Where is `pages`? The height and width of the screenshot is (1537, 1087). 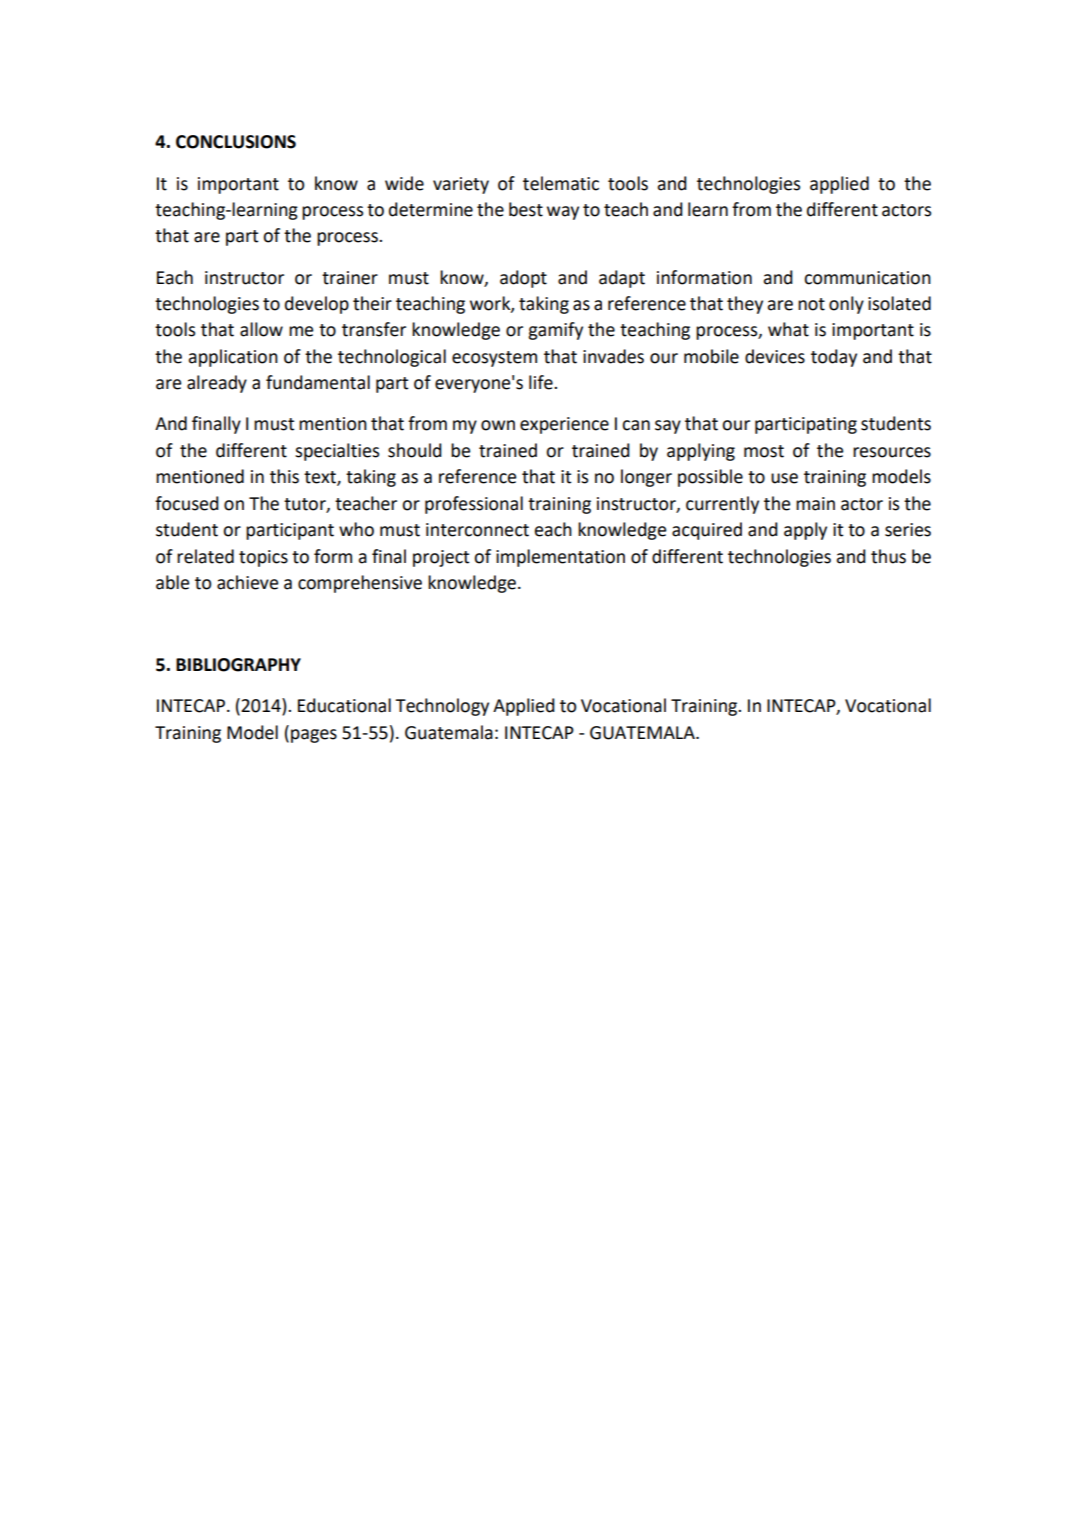 pages is located at coordinates (314, 736).
